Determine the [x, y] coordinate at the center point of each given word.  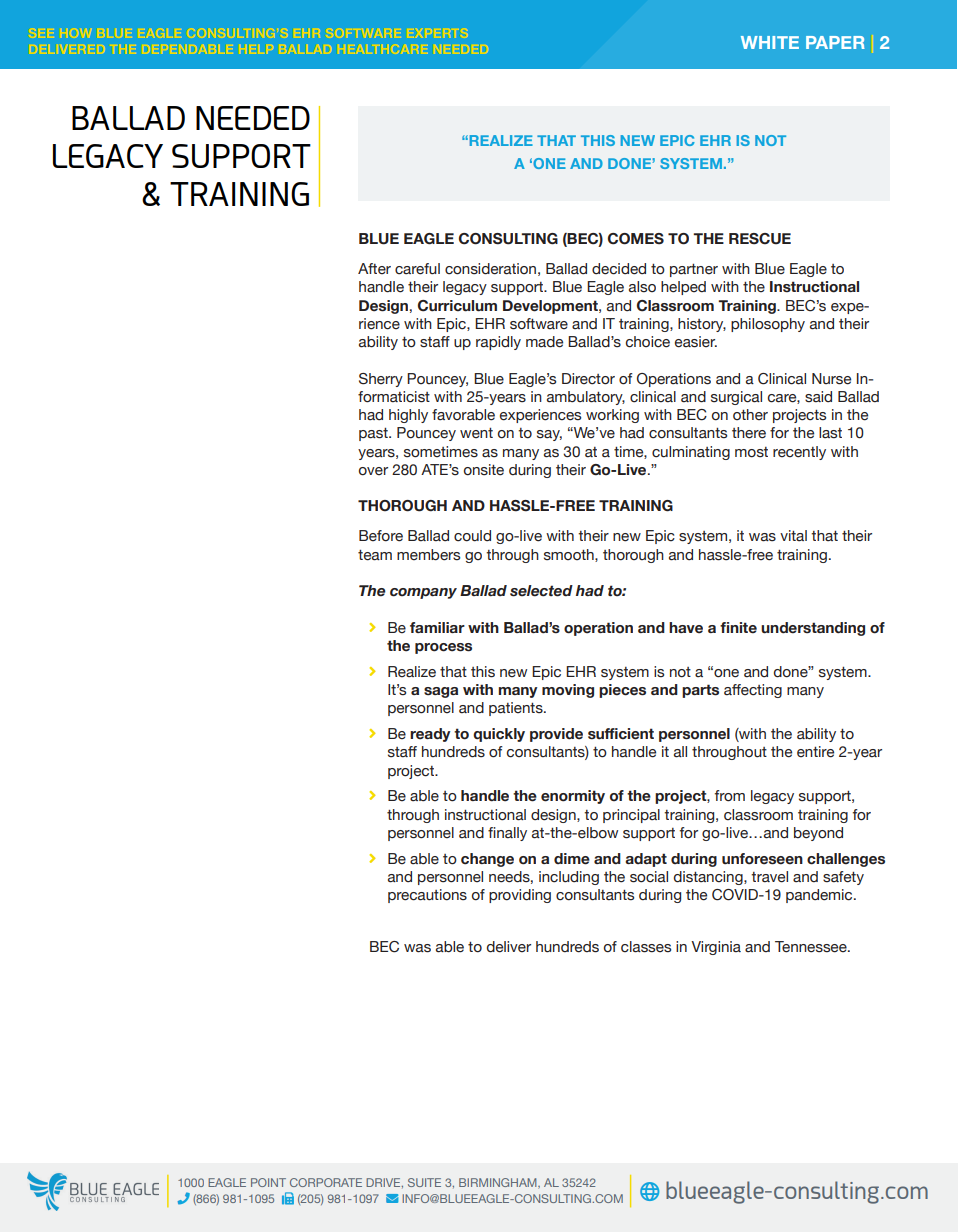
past [374, 434]
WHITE [770, 42]
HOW [76, 33]
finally [507, 834]
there [749, 433]
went [476, 433]
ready [430, 735]
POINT [268, 1182]
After [374, 268]
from [730, 796]
